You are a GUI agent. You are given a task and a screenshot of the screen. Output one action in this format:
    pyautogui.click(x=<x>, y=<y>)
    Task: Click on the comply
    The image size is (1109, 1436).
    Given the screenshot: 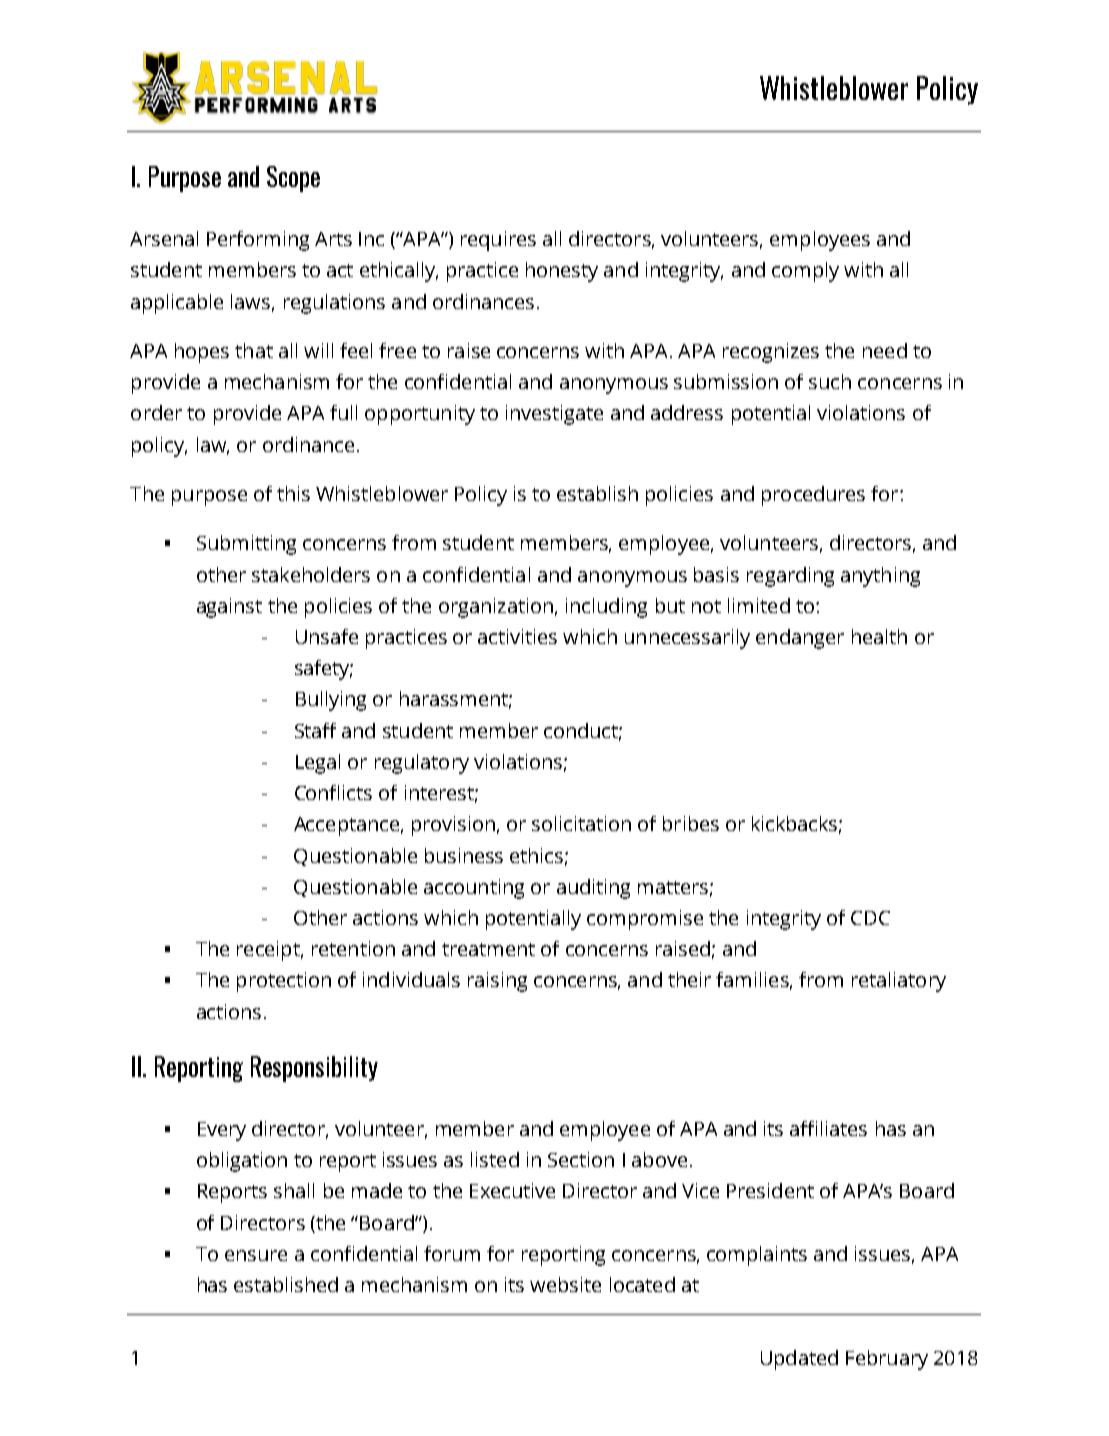 What is the action you would take?
    pyautogui.click(x=805, y=272)
